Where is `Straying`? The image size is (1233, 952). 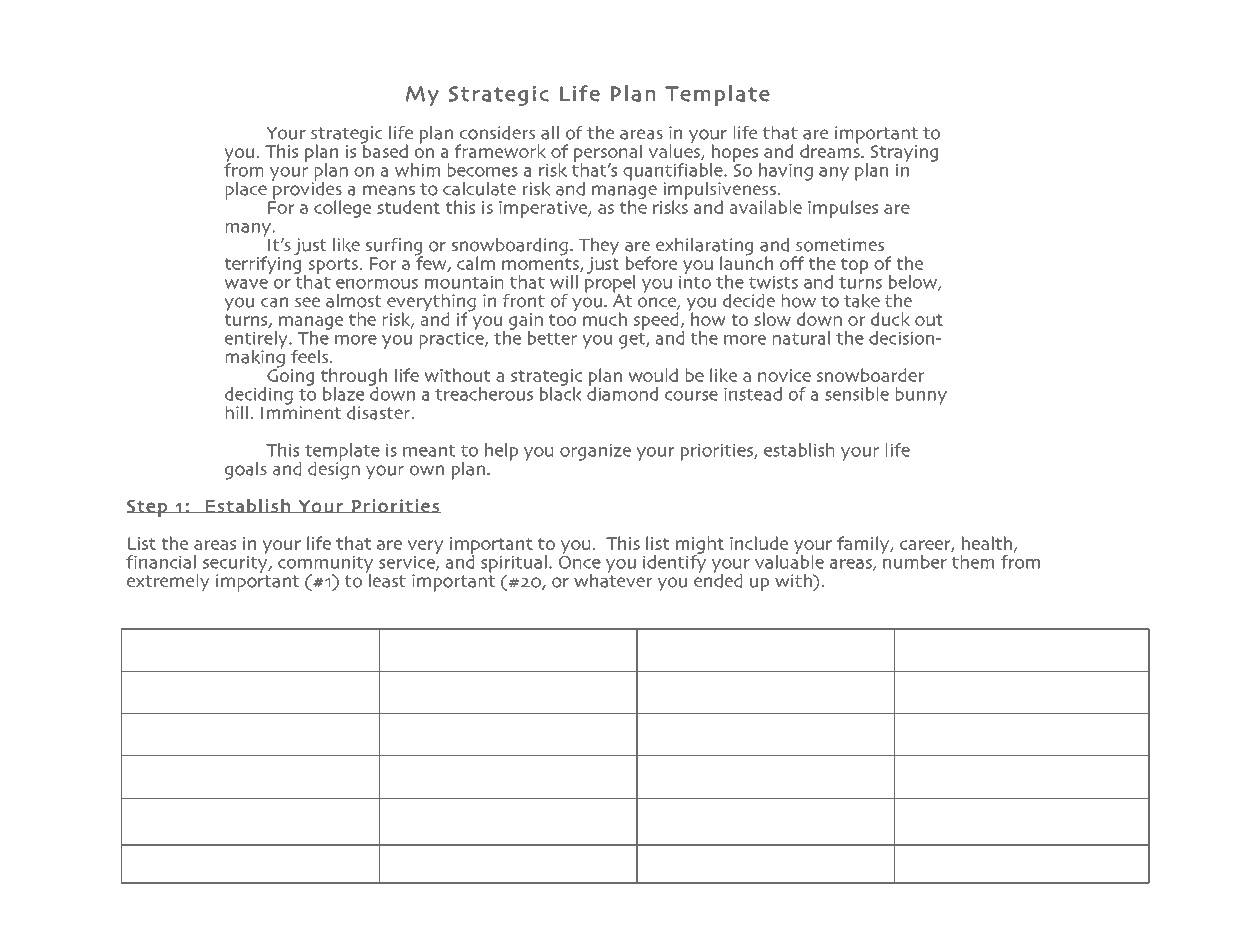 Straying is located at coordinates (904, 153).
